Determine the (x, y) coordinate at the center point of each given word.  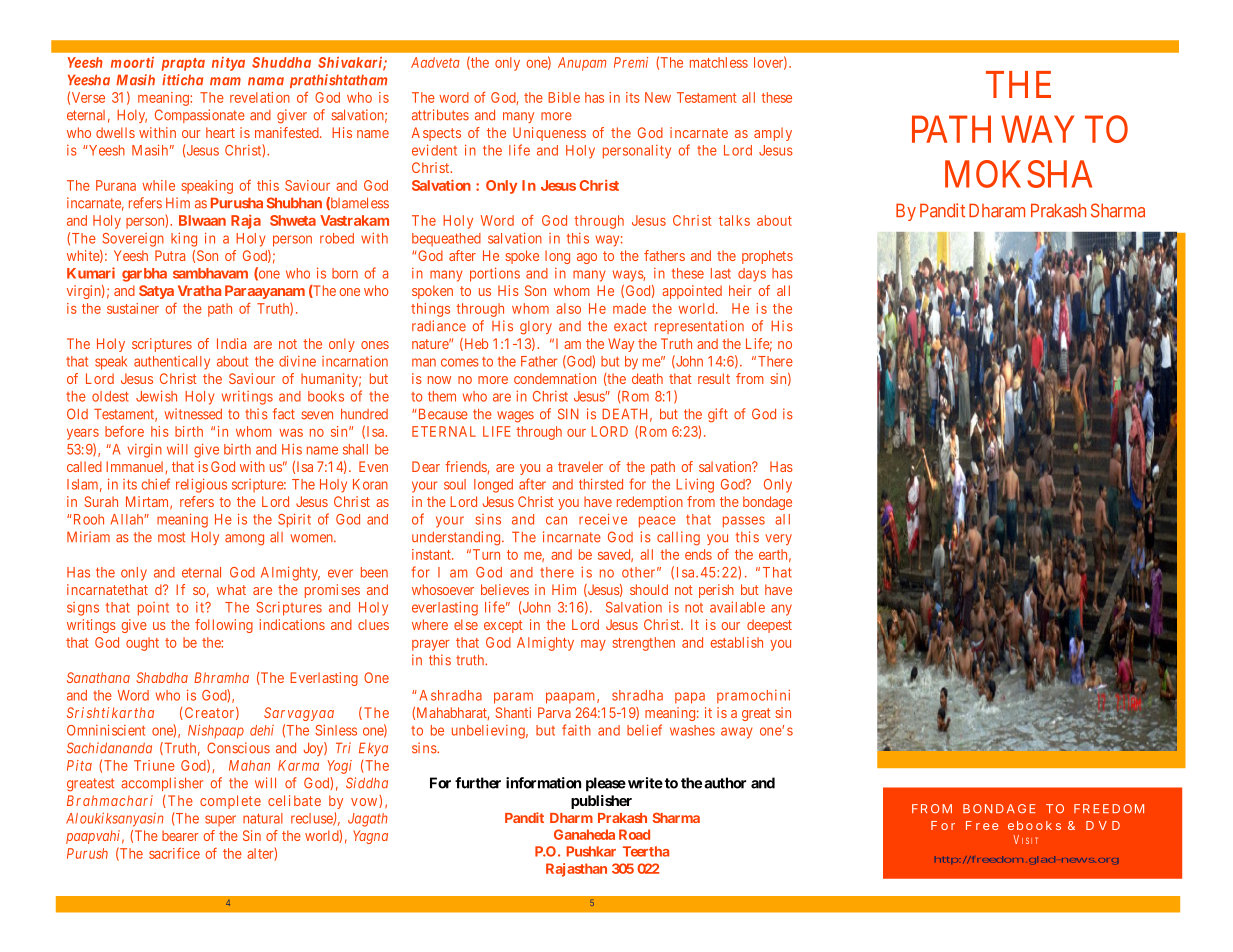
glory (536, 328)
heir (740, 290)
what (231, 589)
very (778, 539)
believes (505, 589)
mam (225, 81)
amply (773, 134)
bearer (180, 835)
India (231, 343)
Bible (564, 97)
